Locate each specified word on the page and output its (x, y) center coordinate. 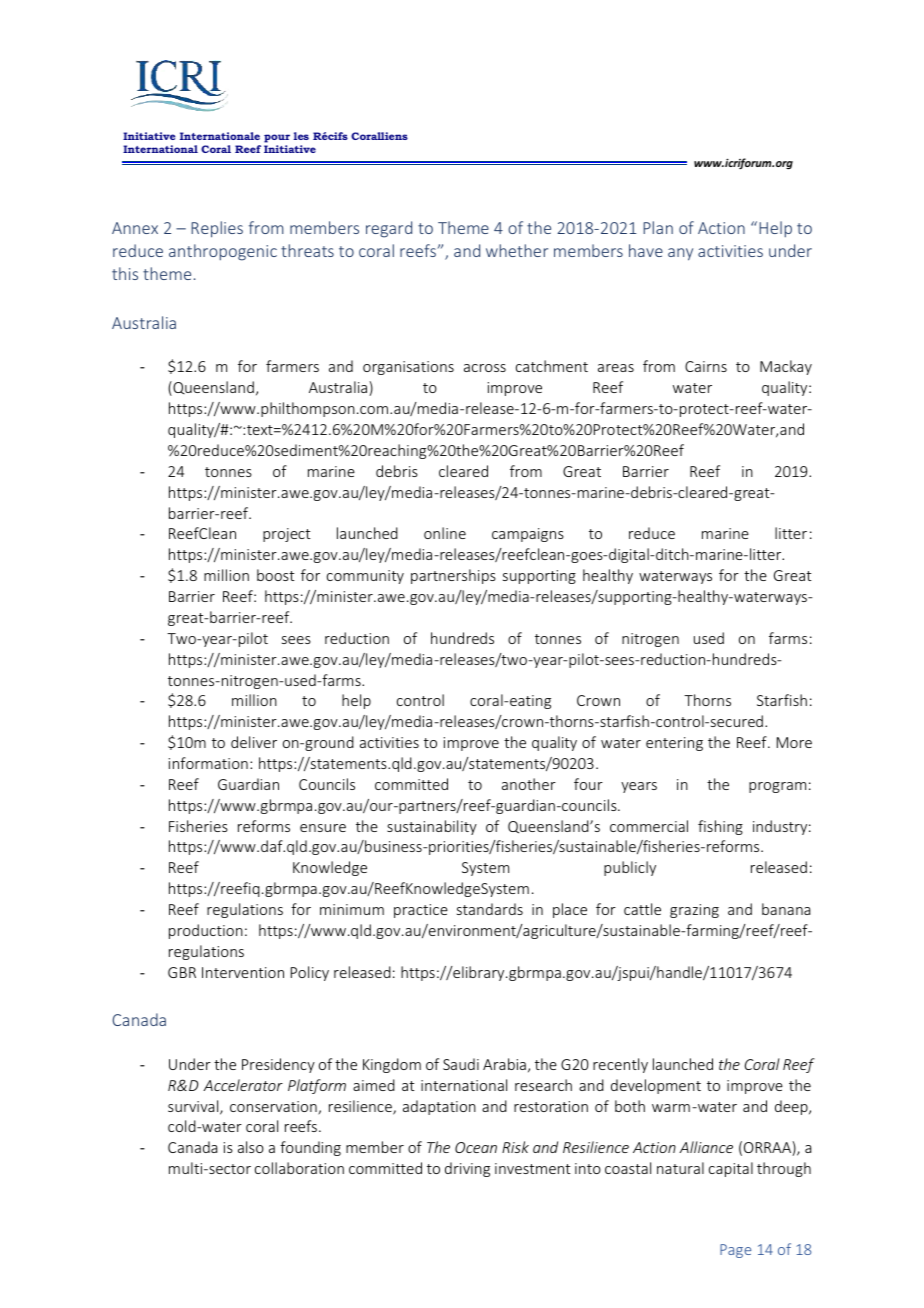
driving (467, 1169)
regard (389, 229)
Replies (217, 229)
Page (735, 1251)
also (251, 1147)
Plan (658, 227)
